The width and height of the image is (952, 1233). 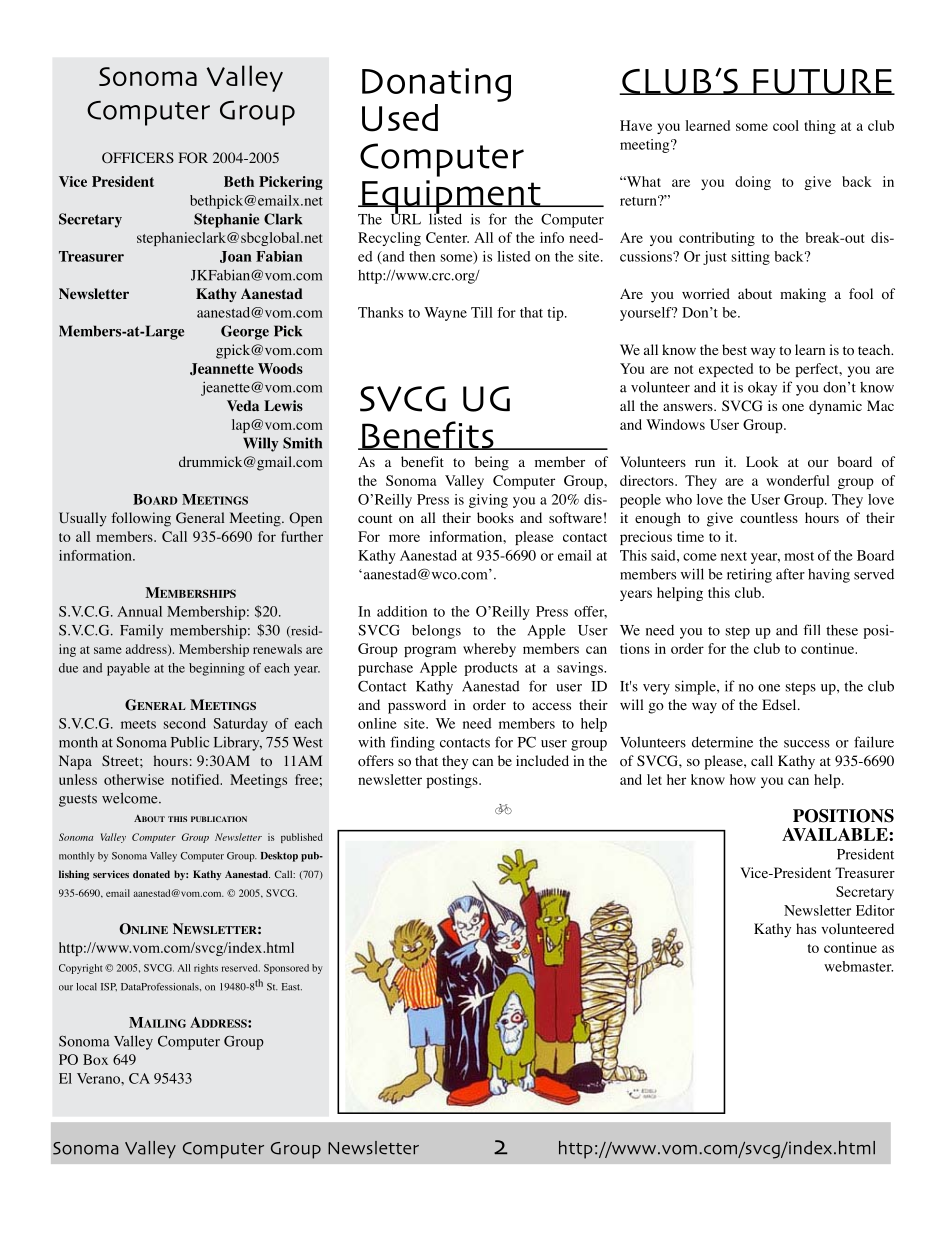 What do you see at coordinates (858, 966) in the image?
I see `webmaster` at bounding box center [858, 966].
